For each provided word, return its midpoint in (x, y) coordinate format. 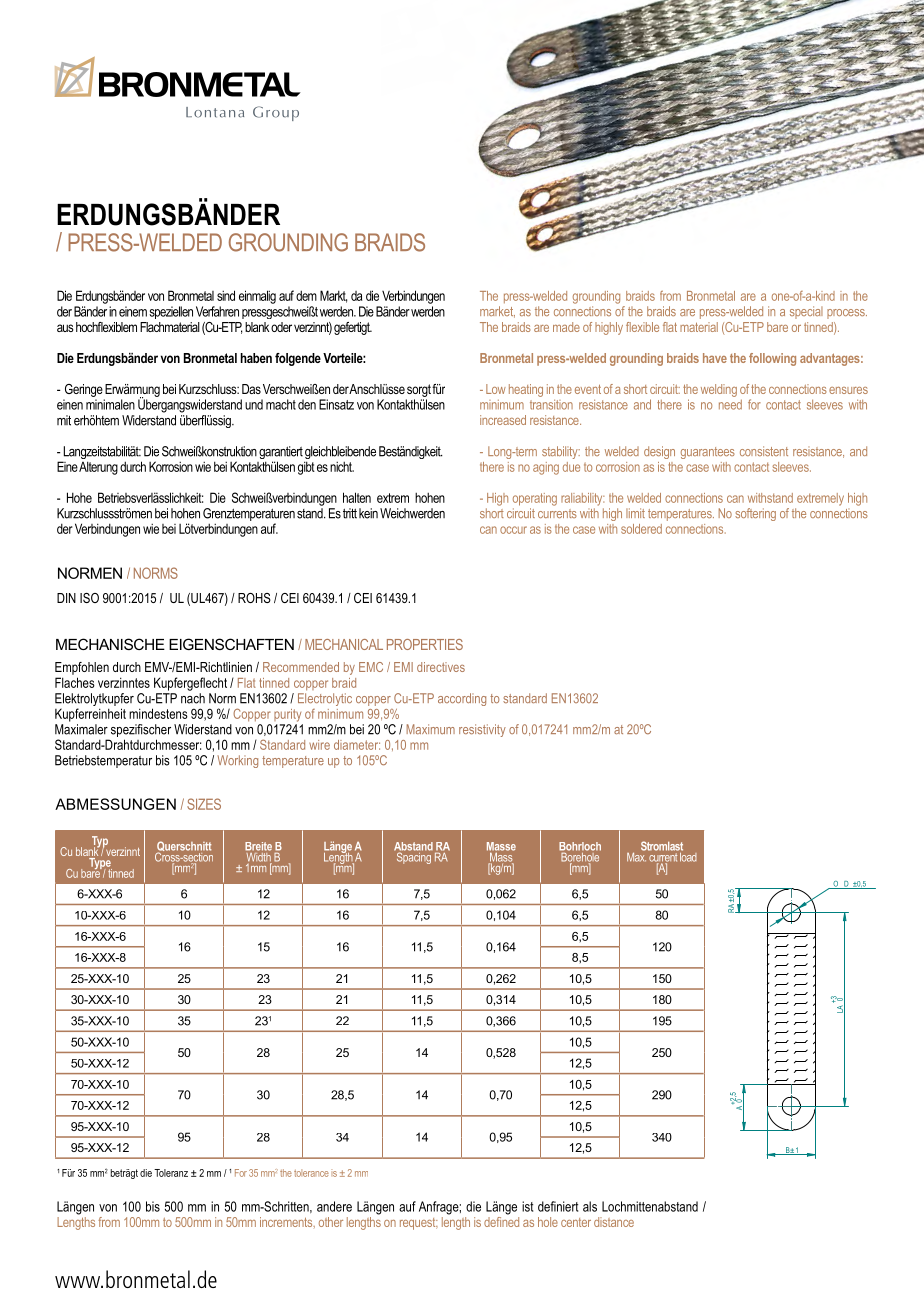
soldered (641, 529)
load (687, 856)
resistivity (482, 730)
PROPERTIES (425, 644)
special (806, 312)
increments (287, 1222)
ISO (89, 598)
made (566, 327)
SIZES (204, 804)
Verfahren (217, 311)
